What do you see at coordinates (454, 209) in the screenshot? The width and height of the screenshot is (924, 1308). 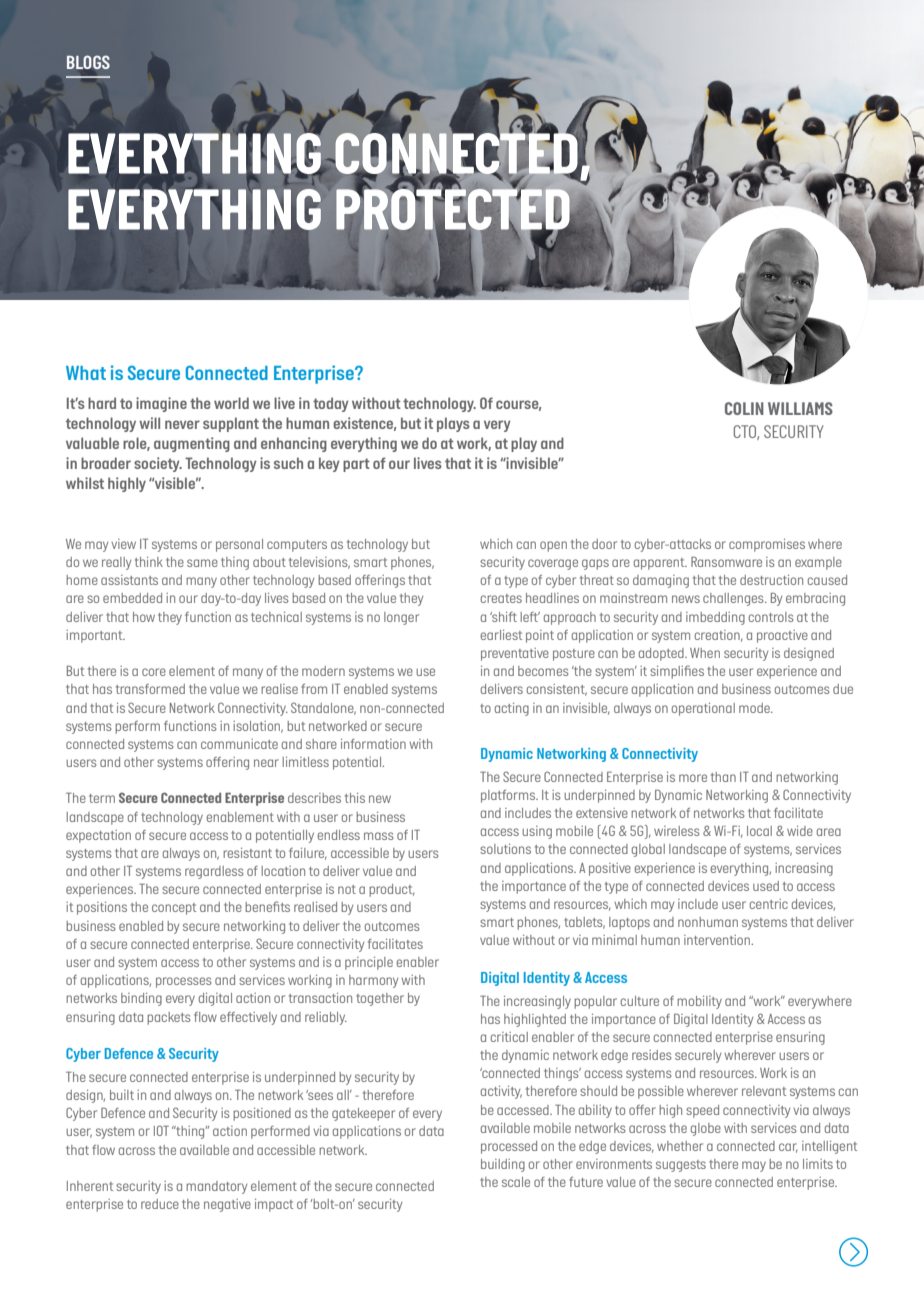 I see `PROTECTED` at bounding box center [454, 209].
